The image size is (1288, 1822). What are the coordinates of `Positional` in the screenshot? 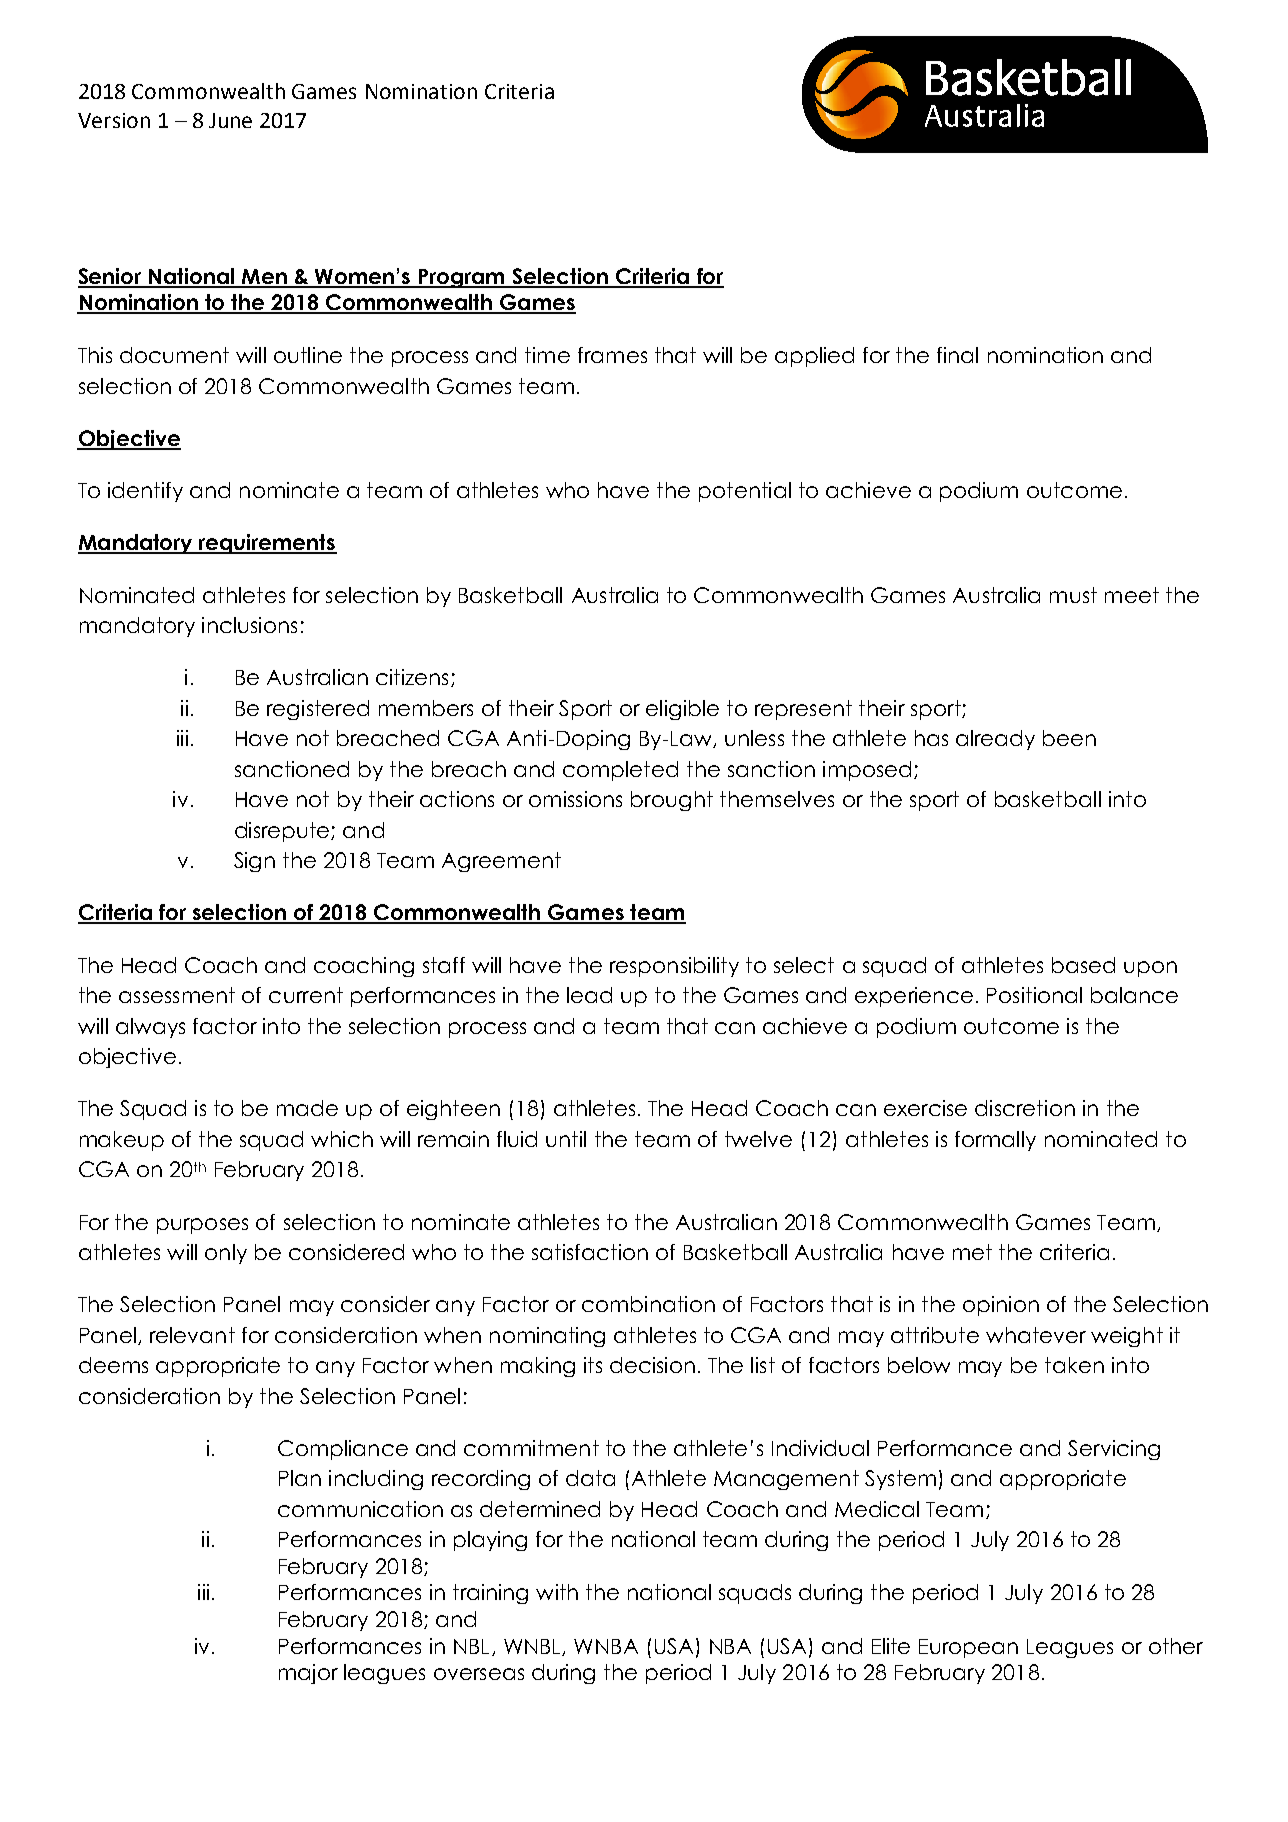 It's located at (1034, 995).
